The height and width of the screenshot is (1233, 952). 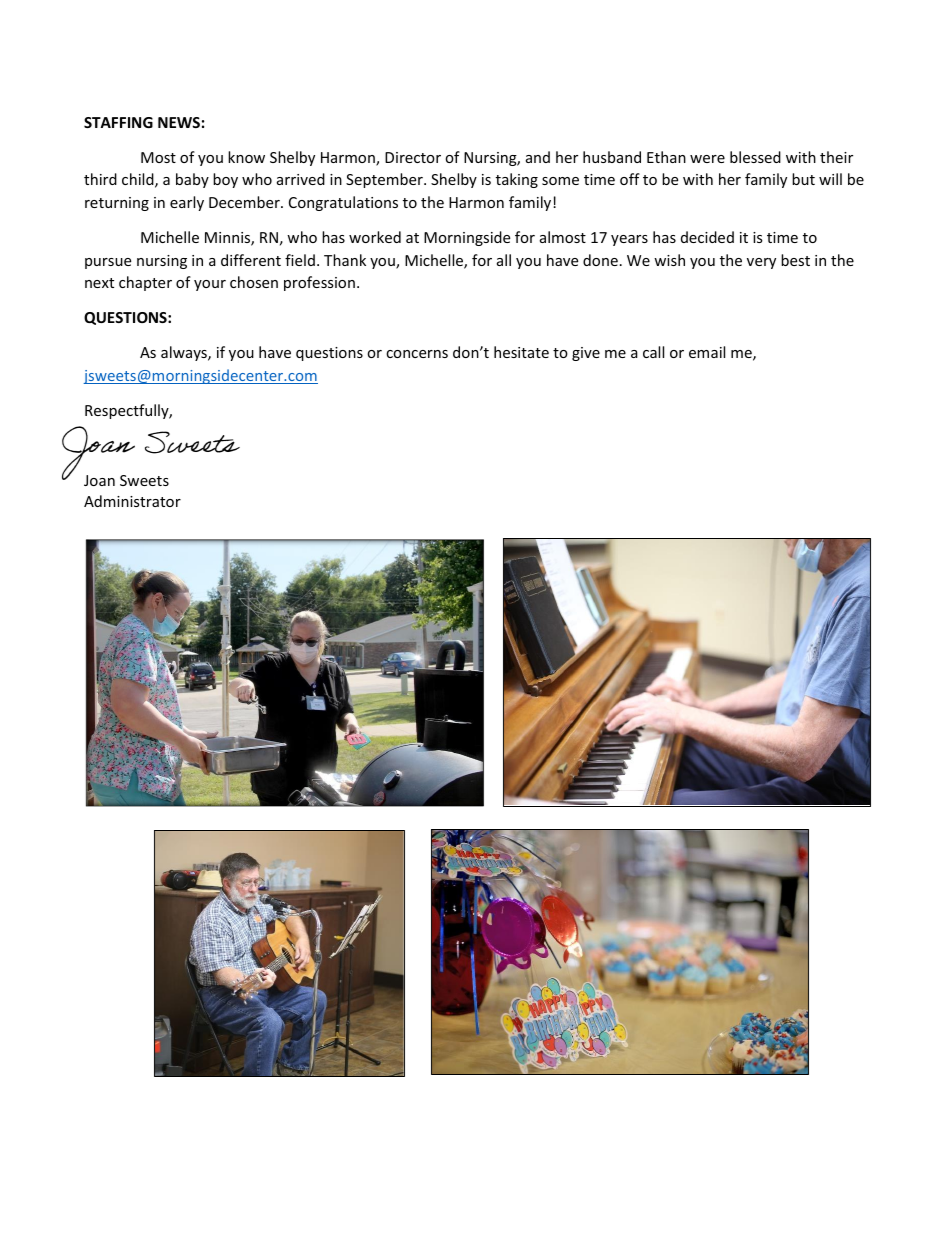 What do you see at coordinates (521, 352) in the screenshot?
I see `hesitate` at bounding box center [521, 352].
